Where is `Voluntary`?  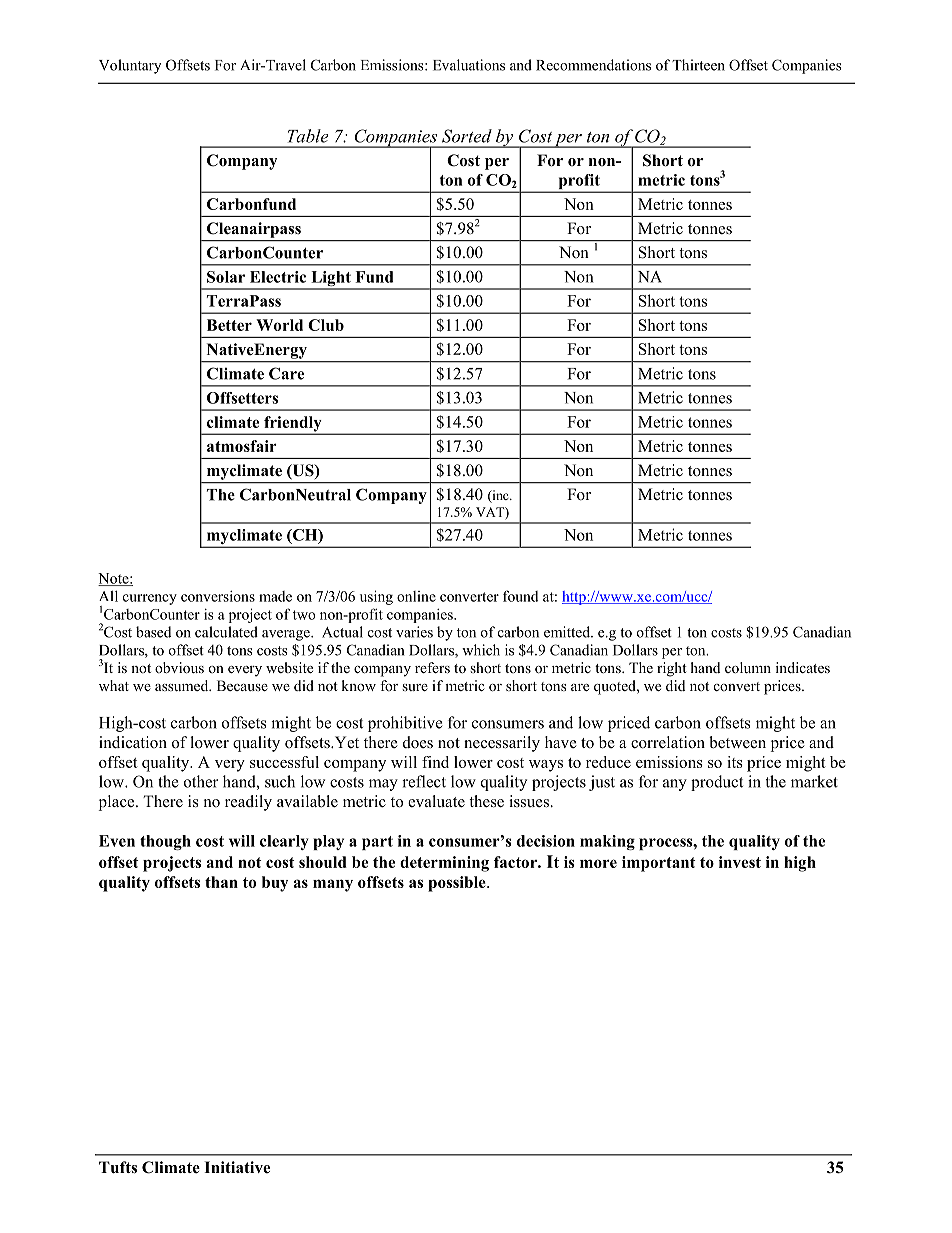
Voluntary is located at coordinates (130, 66).
